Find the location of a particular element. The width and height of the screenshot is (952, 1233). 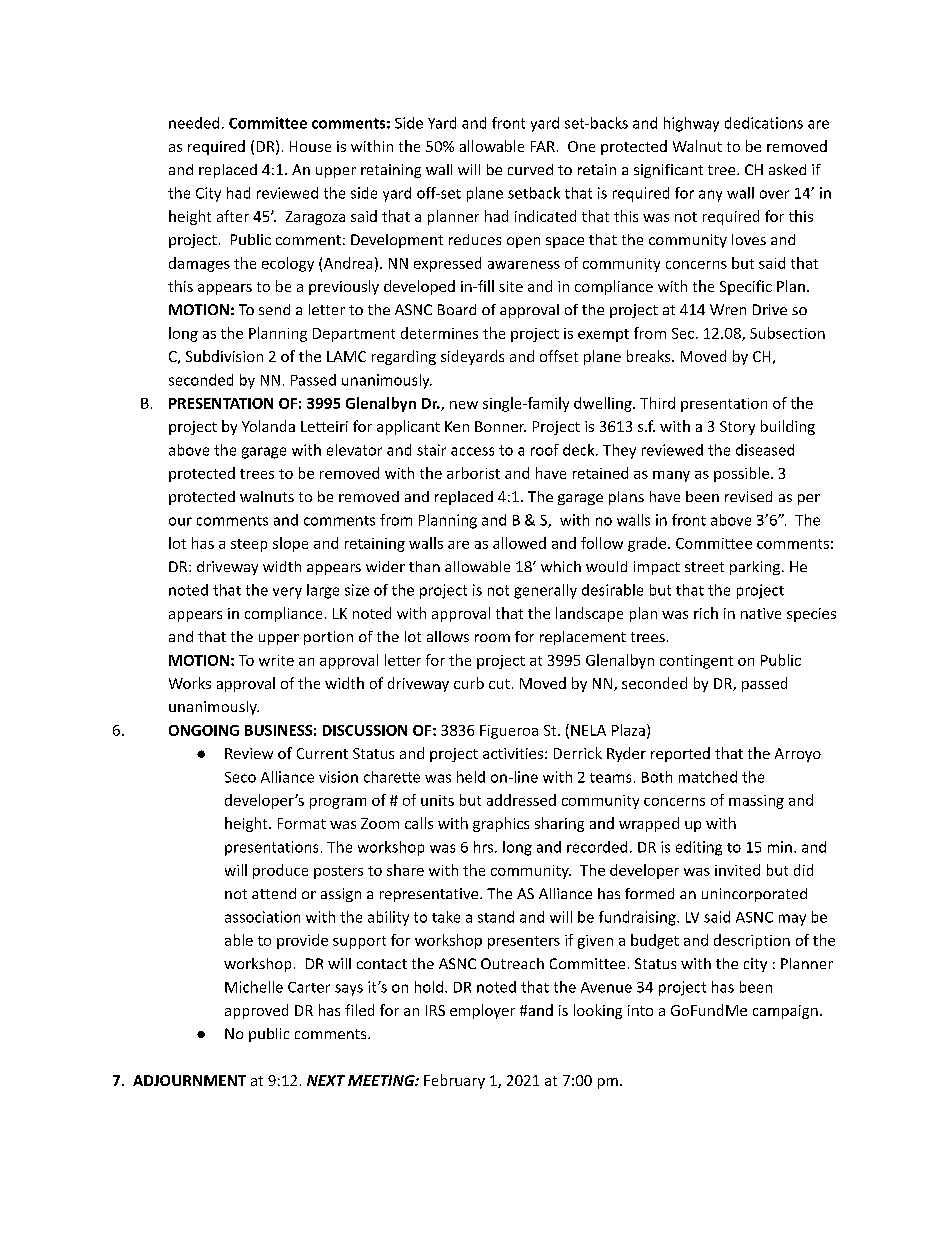

approved is located at coordinates (256, 1011).
